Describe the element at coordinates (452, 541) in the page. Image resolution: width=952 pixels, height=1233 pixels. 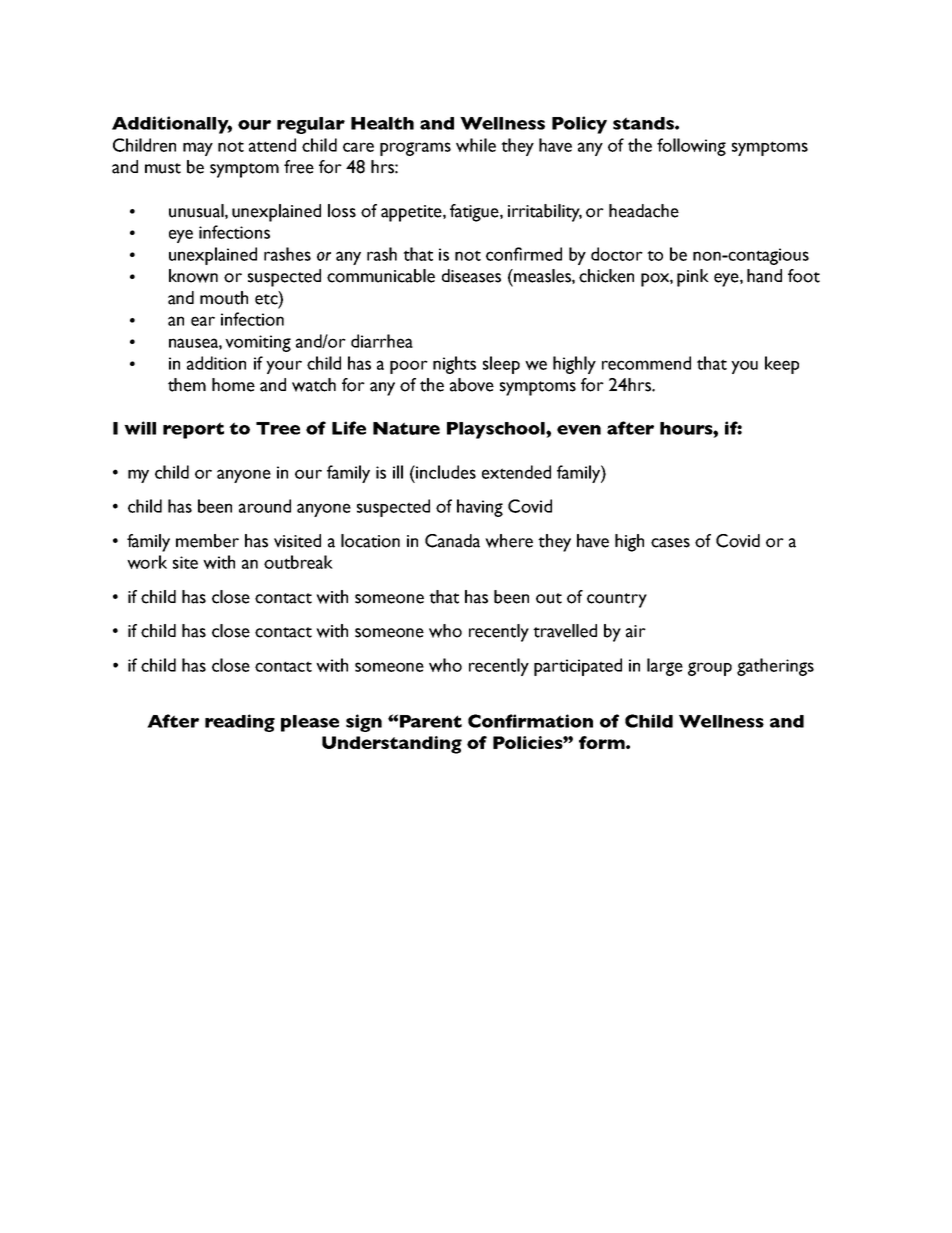
I see `Canada` at that location.
